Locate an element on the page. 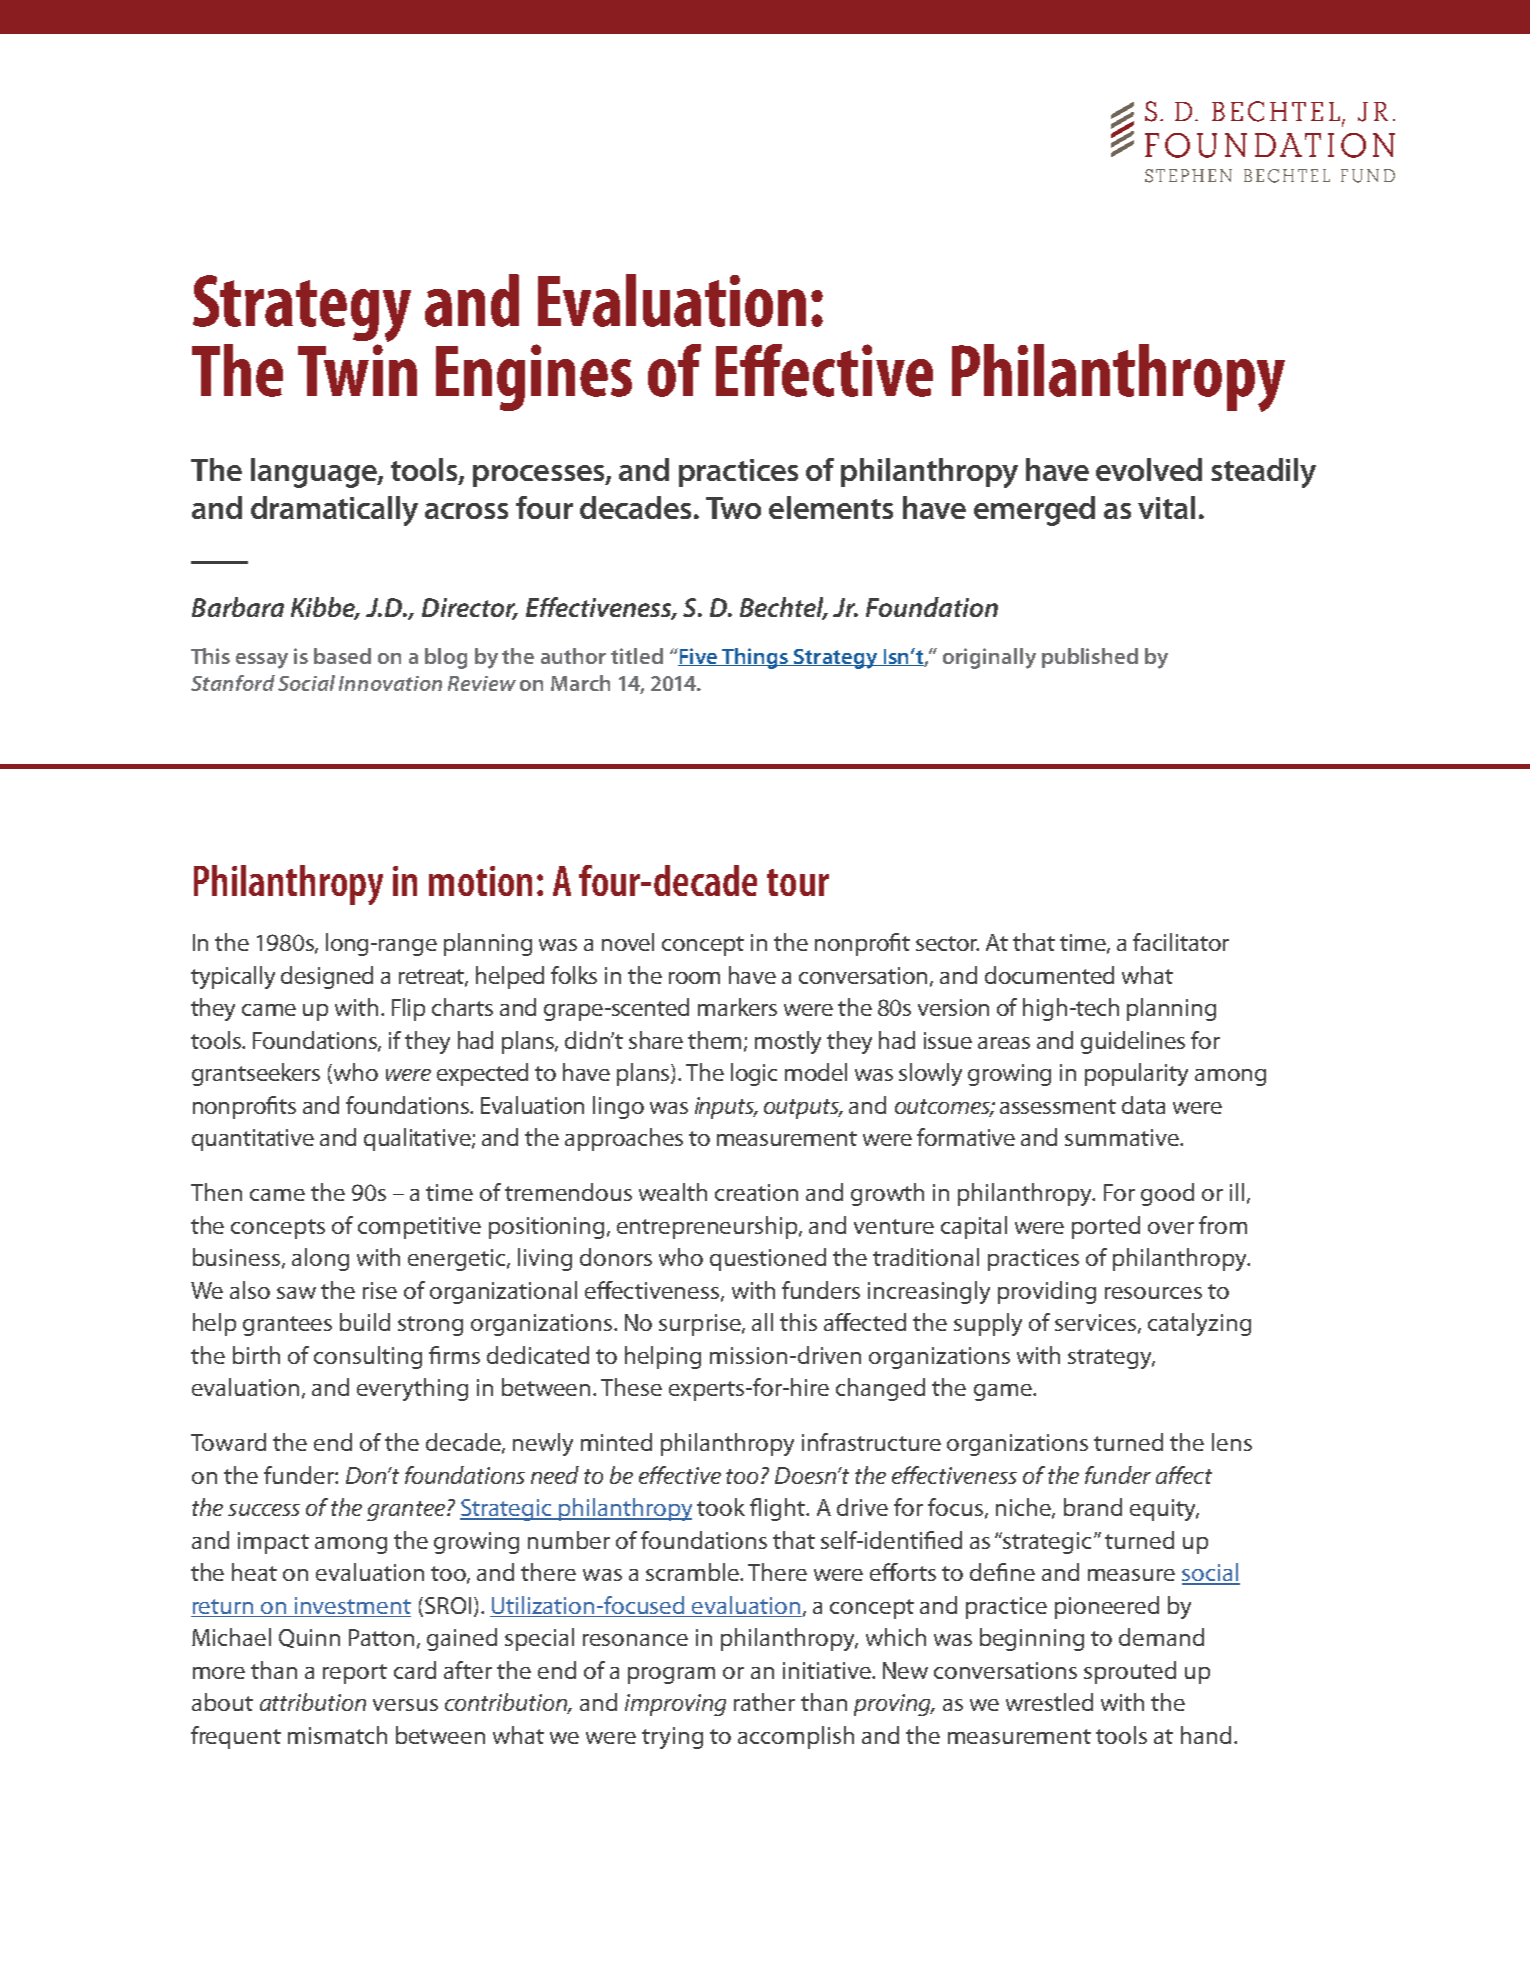  saw is located at coordinates (296, 1293).
